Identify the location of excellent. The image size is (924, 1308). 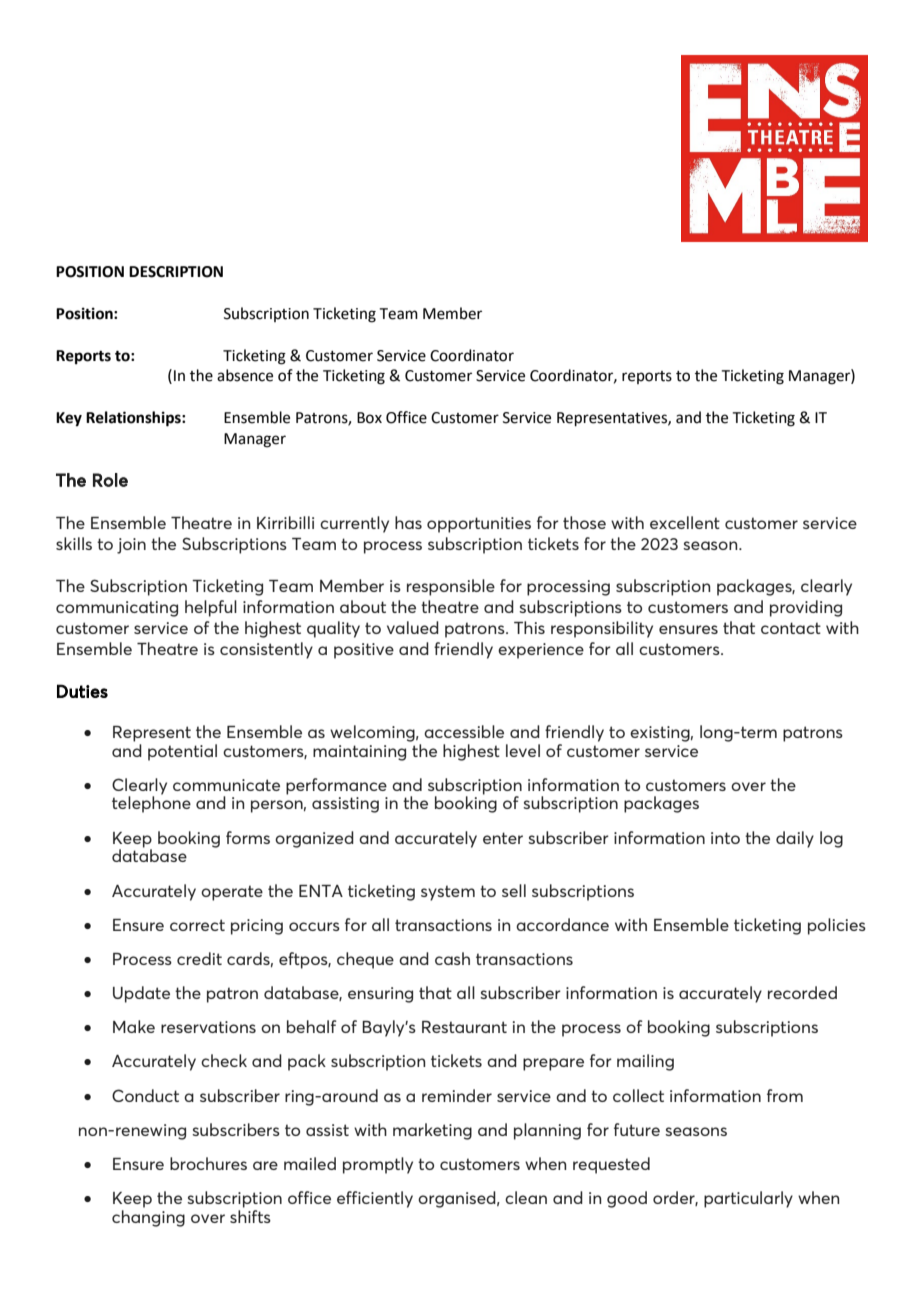
(685, 522).
